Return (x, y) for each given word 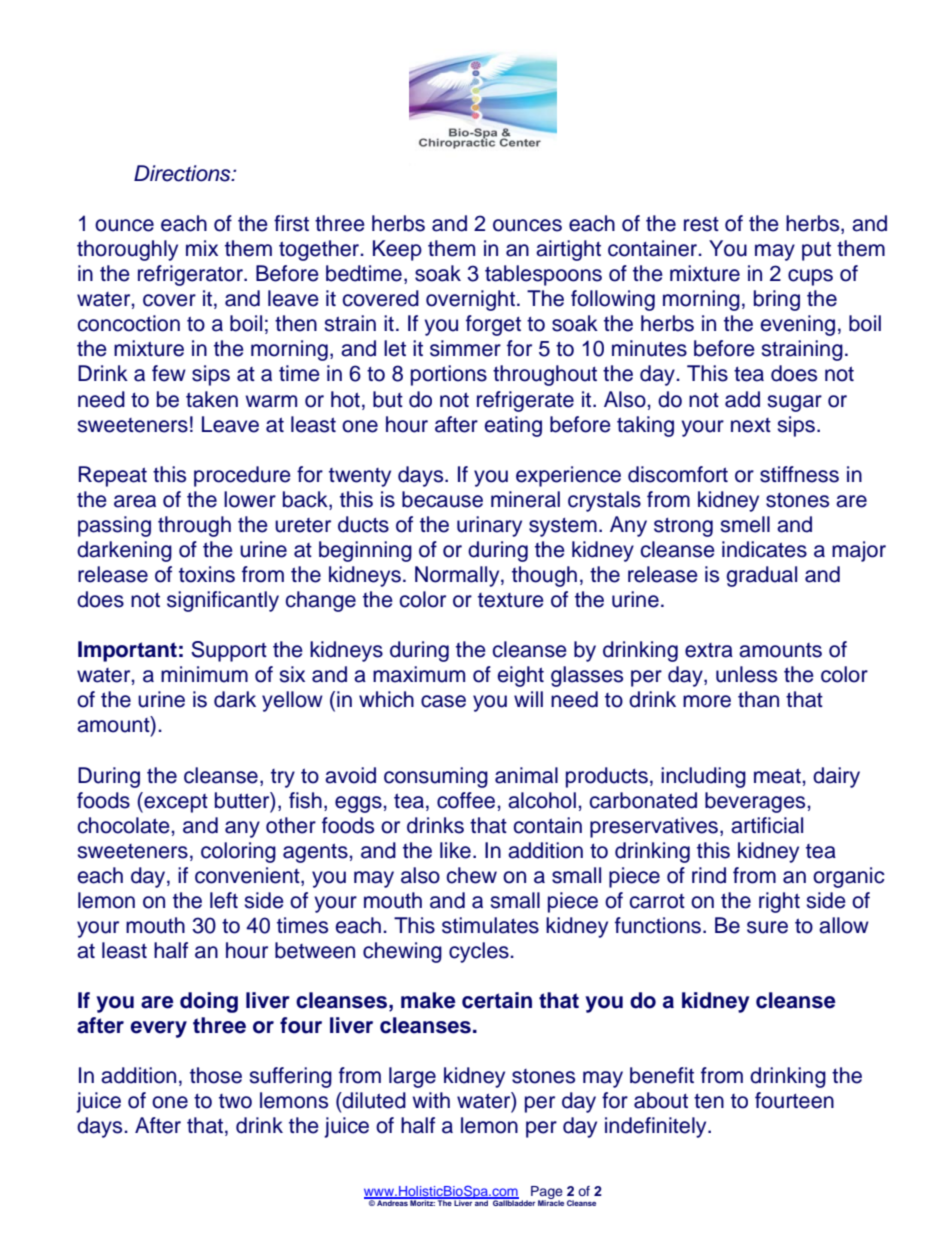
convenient (248, 876)
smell (745, 524)
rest (701, 224)
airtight (568, 250)
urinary (489, 526)
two (235, 1101)
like (455, 850)
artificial (767, 825)
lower (250, 499)
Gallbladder (513, 1202)
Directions (183, 173)
